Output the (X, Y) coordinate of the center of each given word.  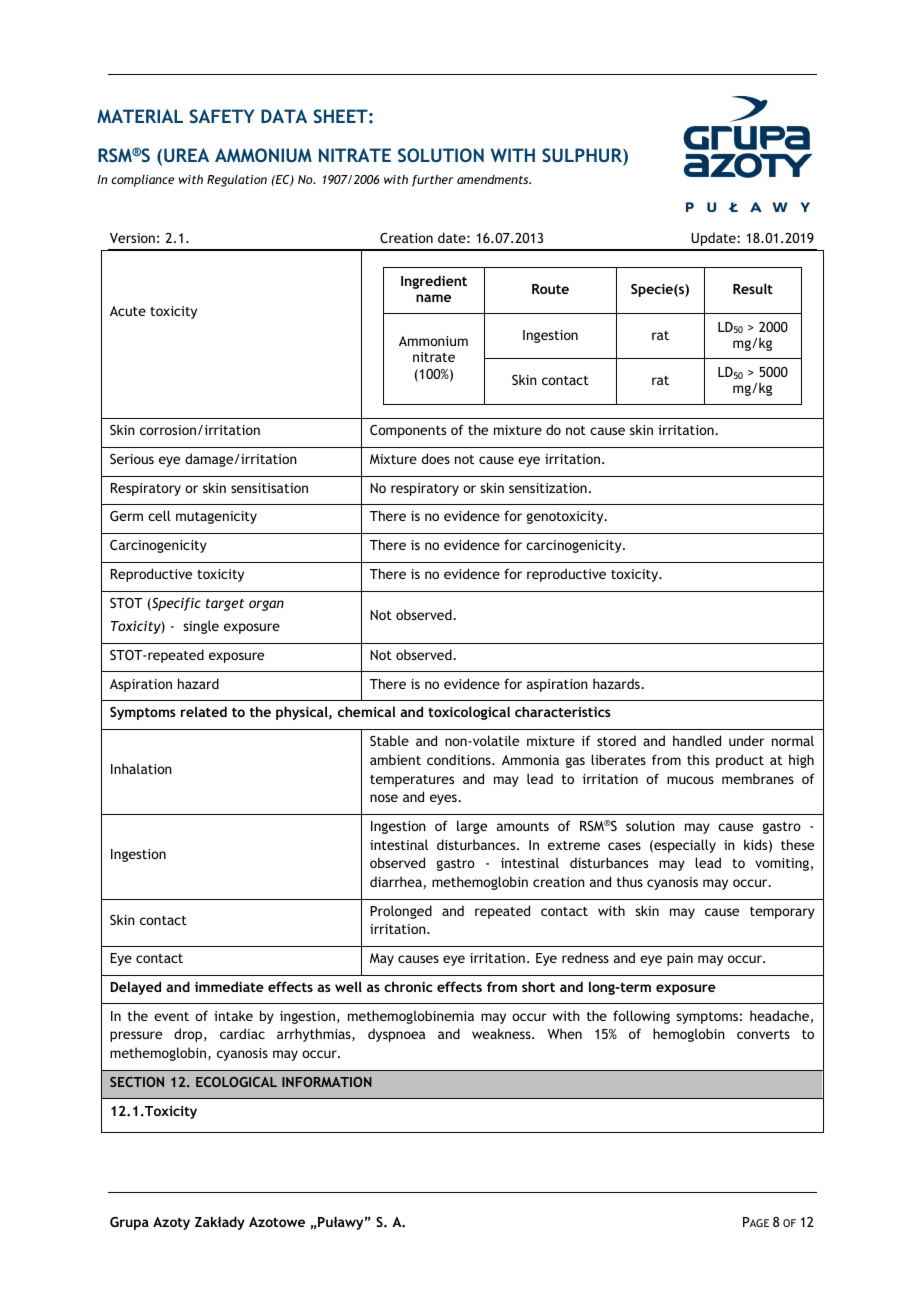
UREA (186, 155)
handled (697, 740)
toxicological (469, 713)
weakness (502, 1033)
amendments (494, 179)
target (225, 605)
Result (753, 288)
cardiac (242, 1033)
